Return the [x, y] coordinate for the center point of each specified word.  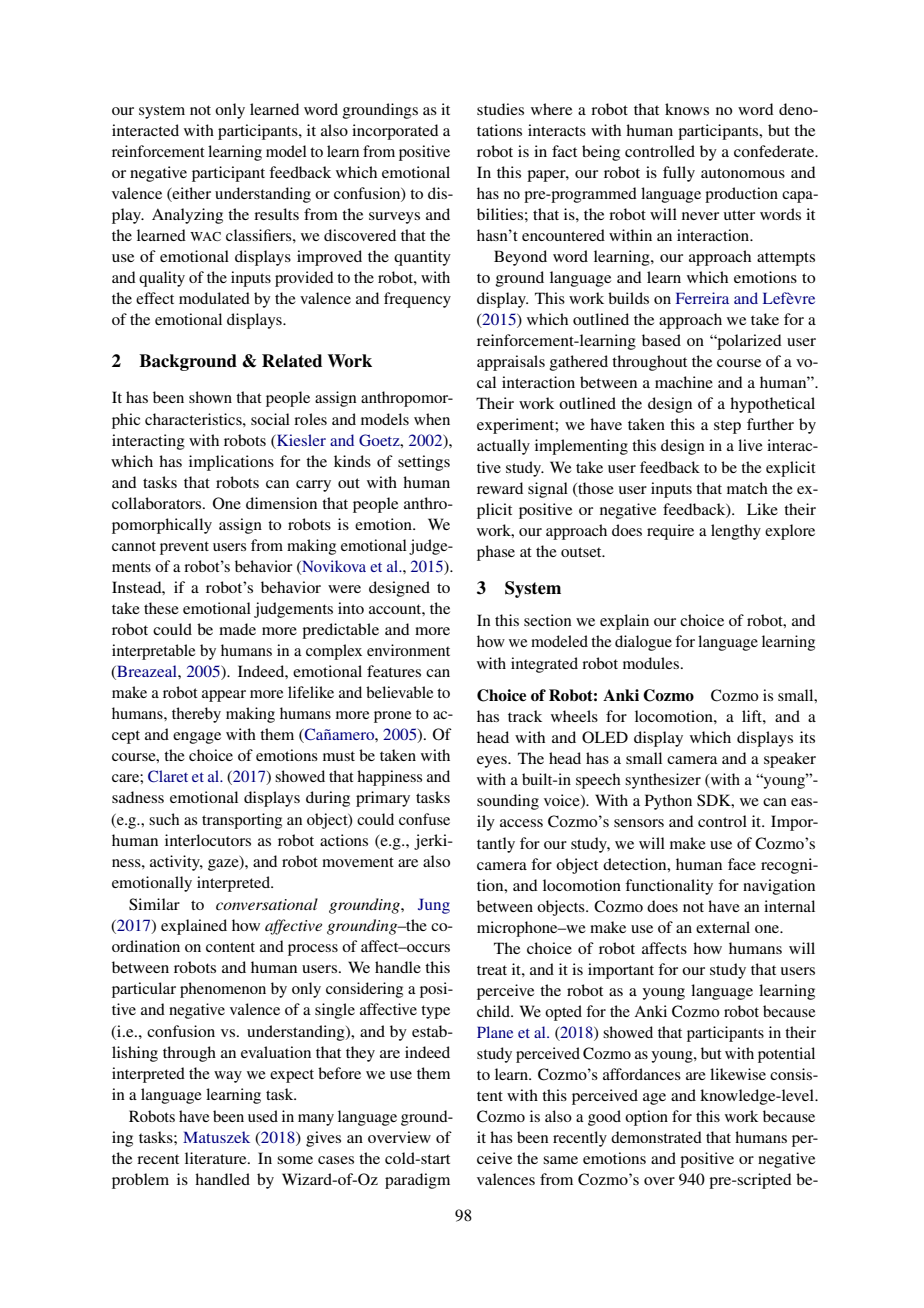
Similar [154, 904]
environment [408, 650]
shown [210, 397]
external [723, 927]
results [276, 214]
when [432, 419]
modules [652, 663]
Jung [434, 906]
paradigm [417, 1181]
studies [500, 109]
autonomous [743, 173]
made [237, 629]
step [727, 427]
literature [217, 1158]
